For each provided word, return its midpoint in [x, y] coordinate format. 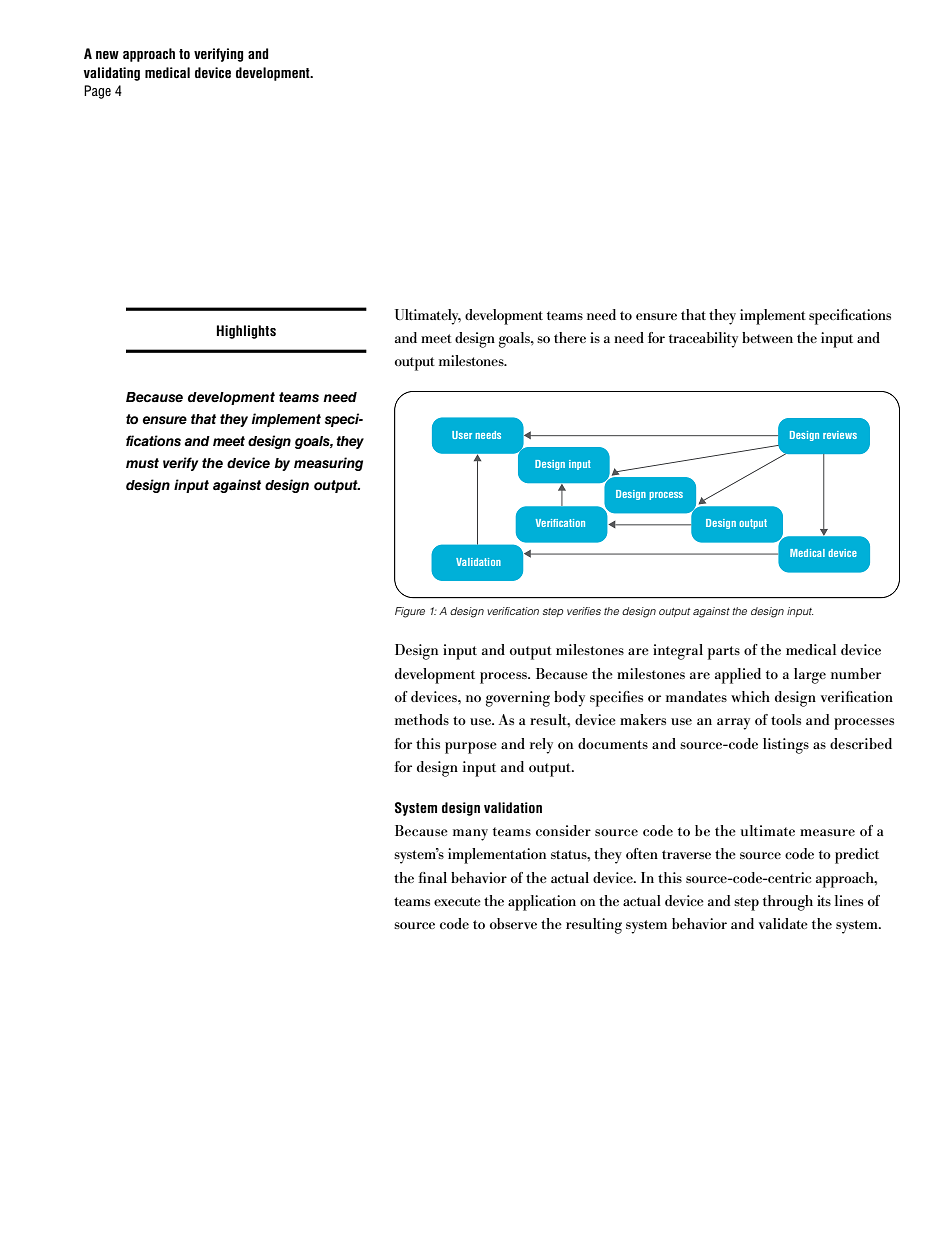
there [570, 337]
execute [457, 901]
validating [112, 74]
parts [724, 653]
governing [518, 699]
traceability [703, 340]
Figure [410, 612]
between [767, 337]
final [432, 877]
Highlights [246, 332]
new [107, 55]
